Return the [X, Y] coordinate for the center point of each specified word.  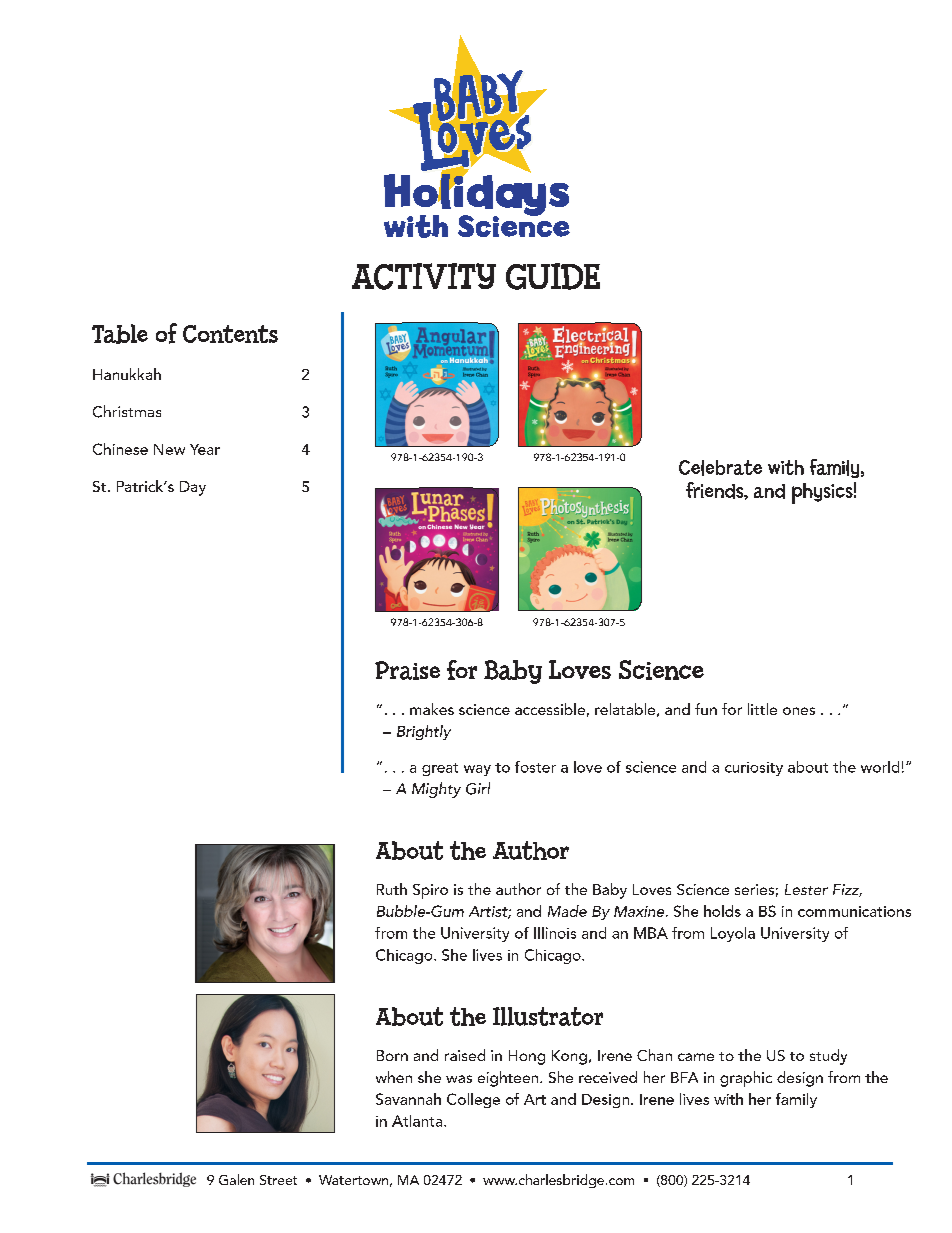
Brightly [424, 732]
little [762, 709]
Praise [407, 670]
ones [799, 711]
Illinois [555, 933]
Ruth [392, 889]
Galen [236, 1179]
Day [193, 488]
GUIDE [553, 276]
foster [535, 767]
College [473, 1100]
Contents [230, 334]
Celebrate [720, 468]
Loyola [733, 934]
